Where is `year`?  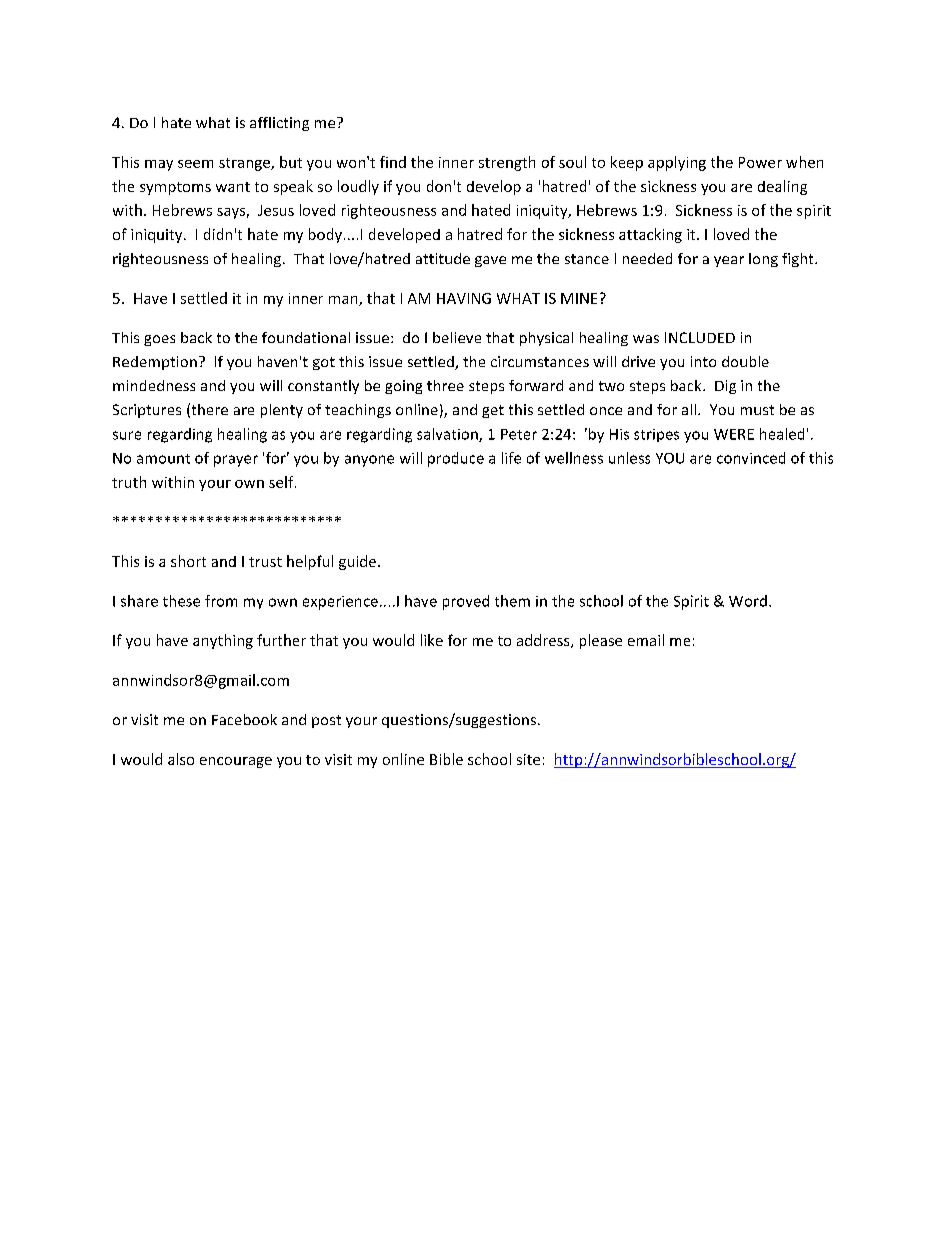 year is located at coordinates (729, 261).
